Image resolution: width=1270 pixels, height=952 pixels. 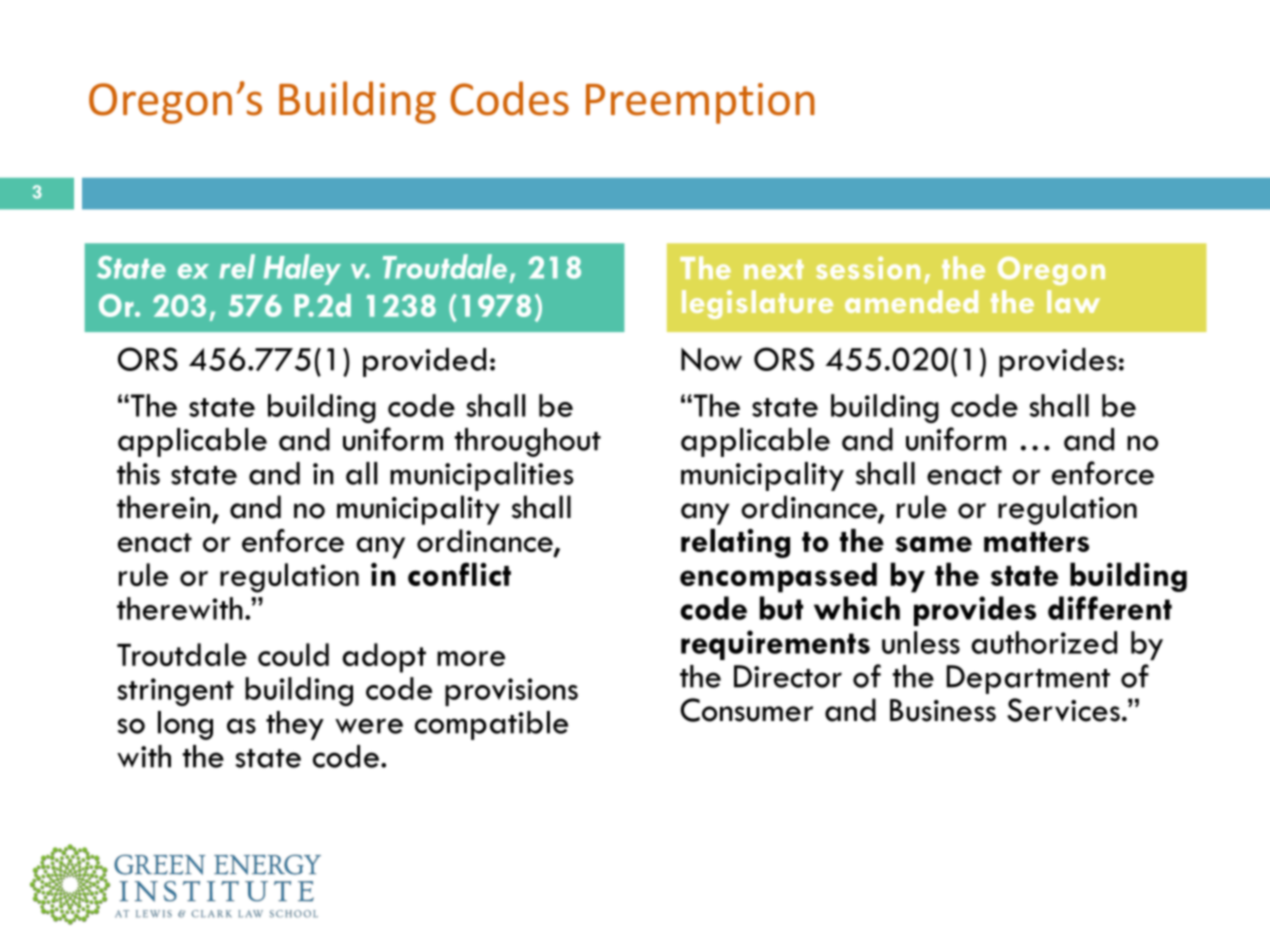 What do you see at coordinates (868, 267) in the screenshot?
I see `session` at bounding box center [868, 267].
